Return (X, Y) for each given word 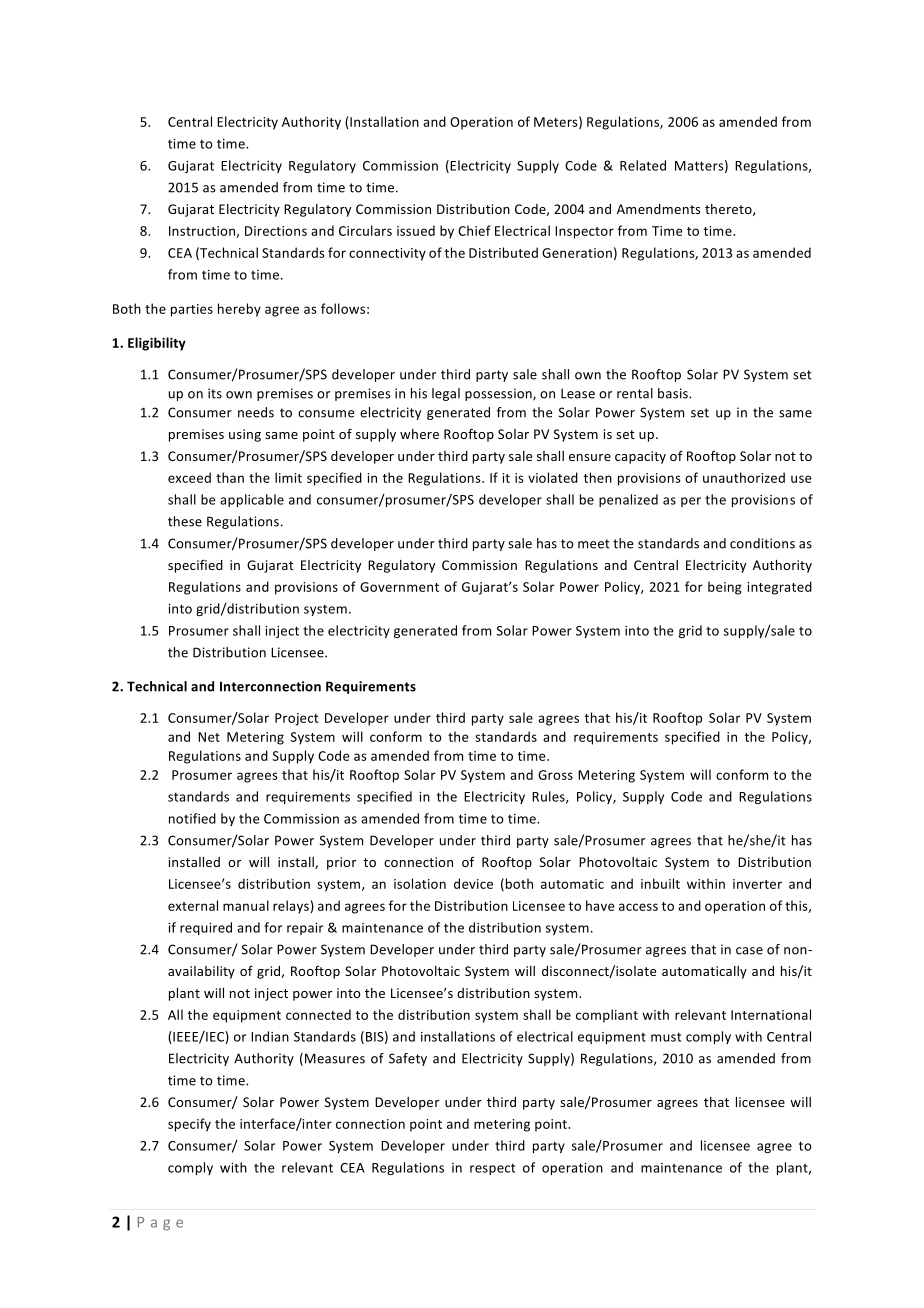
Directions (276, 231)
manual (246, 905)
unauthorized (744, 477)
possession (499, 394)
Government (399, 587)
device (473, 883)
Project (297, 719)
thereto (729, 210)
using (245, 435)
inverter (757, 884)
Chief (474, 230)
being (725, 588)
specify (189, 1125)
